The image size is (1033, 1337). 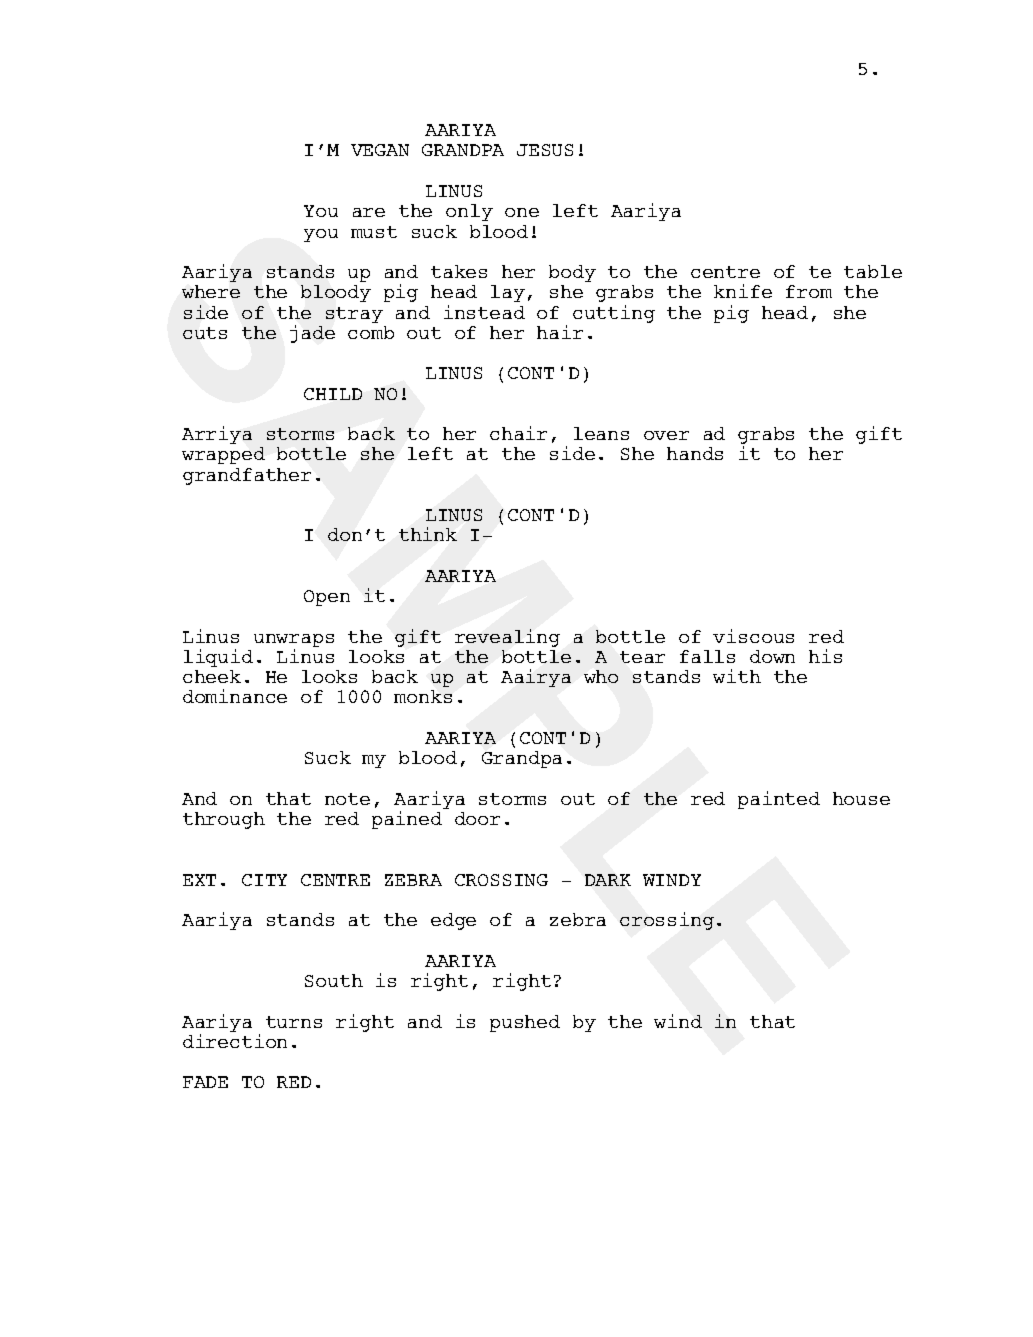 I want to click on hands, so click(x=695, y=453).
